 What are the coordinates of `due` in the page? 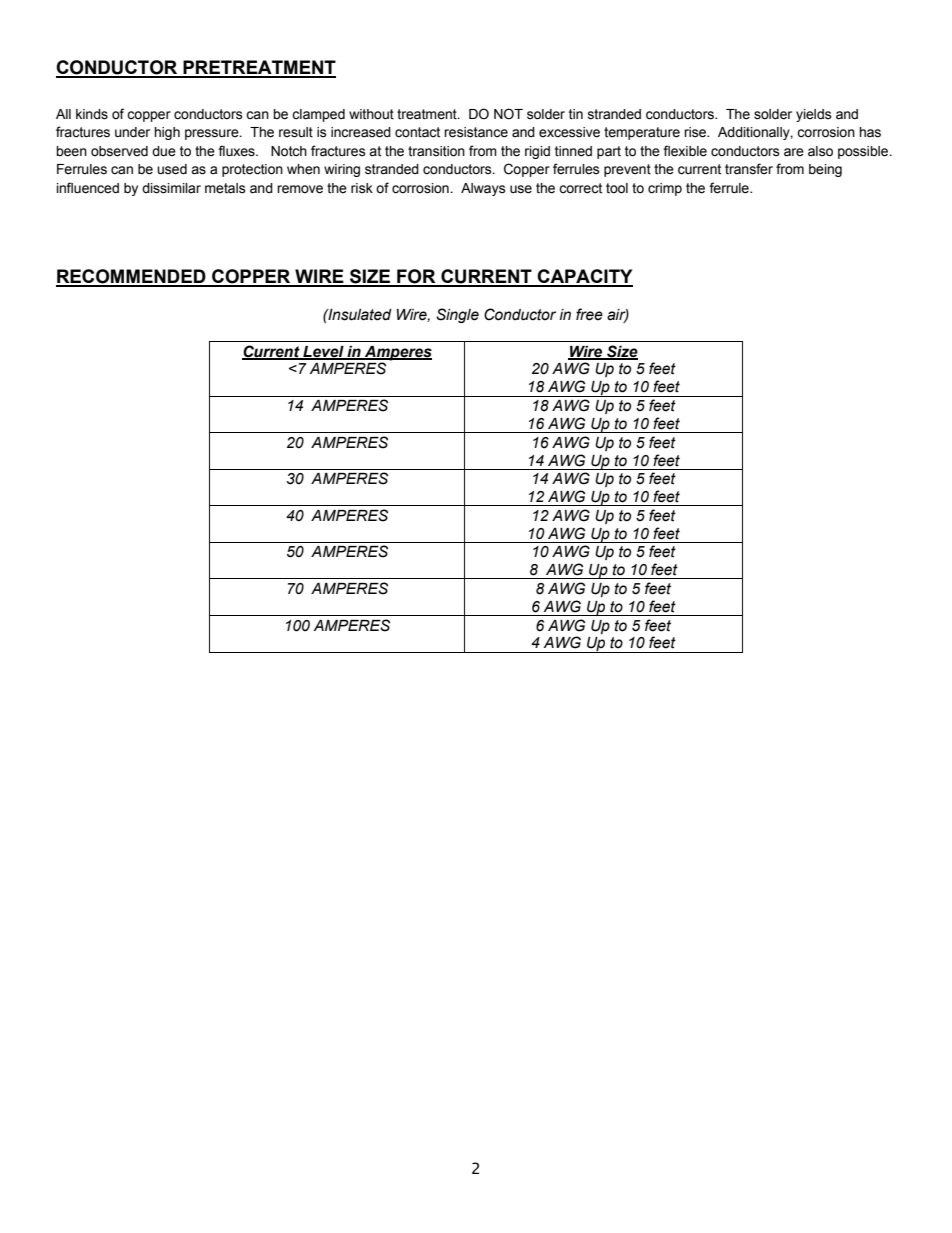 It's located at (164, 151).
